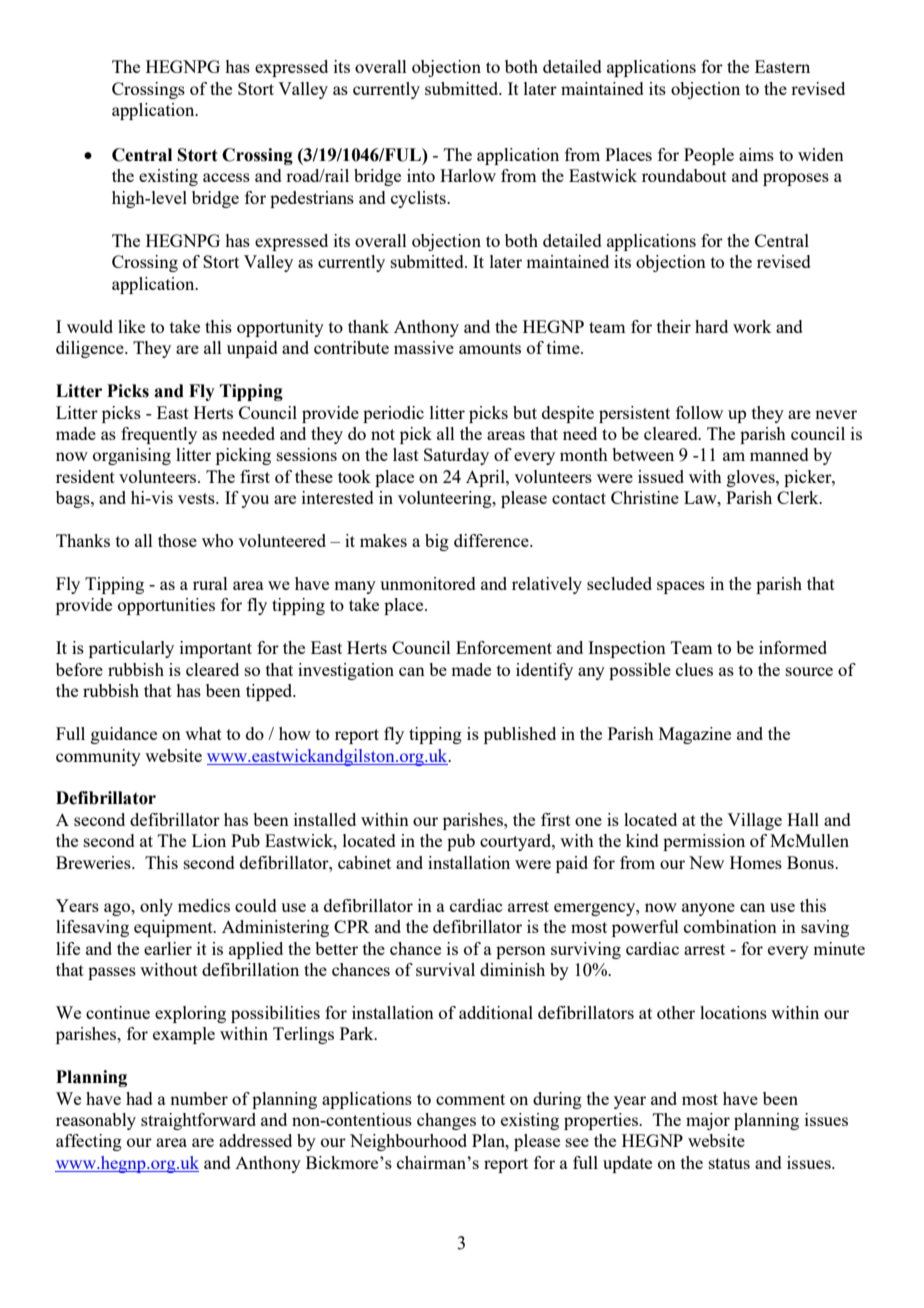  What do you see at coordinates (325, 819) in the screenshot?
I see `installed` at bounding box center [325, 819].
